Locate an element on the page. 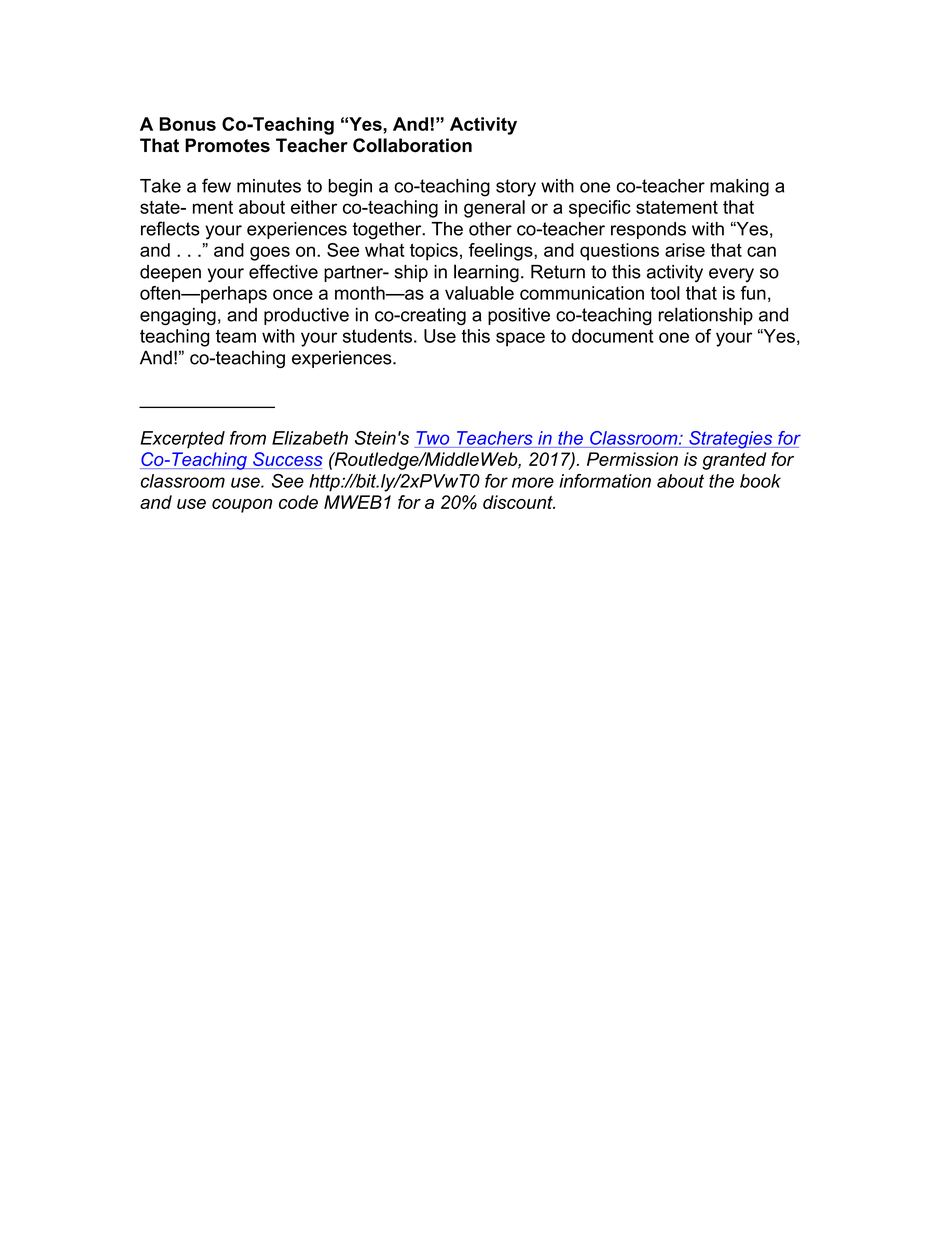 This document has width=952, height=1233. coupon is located at coordinates (242, 506).
